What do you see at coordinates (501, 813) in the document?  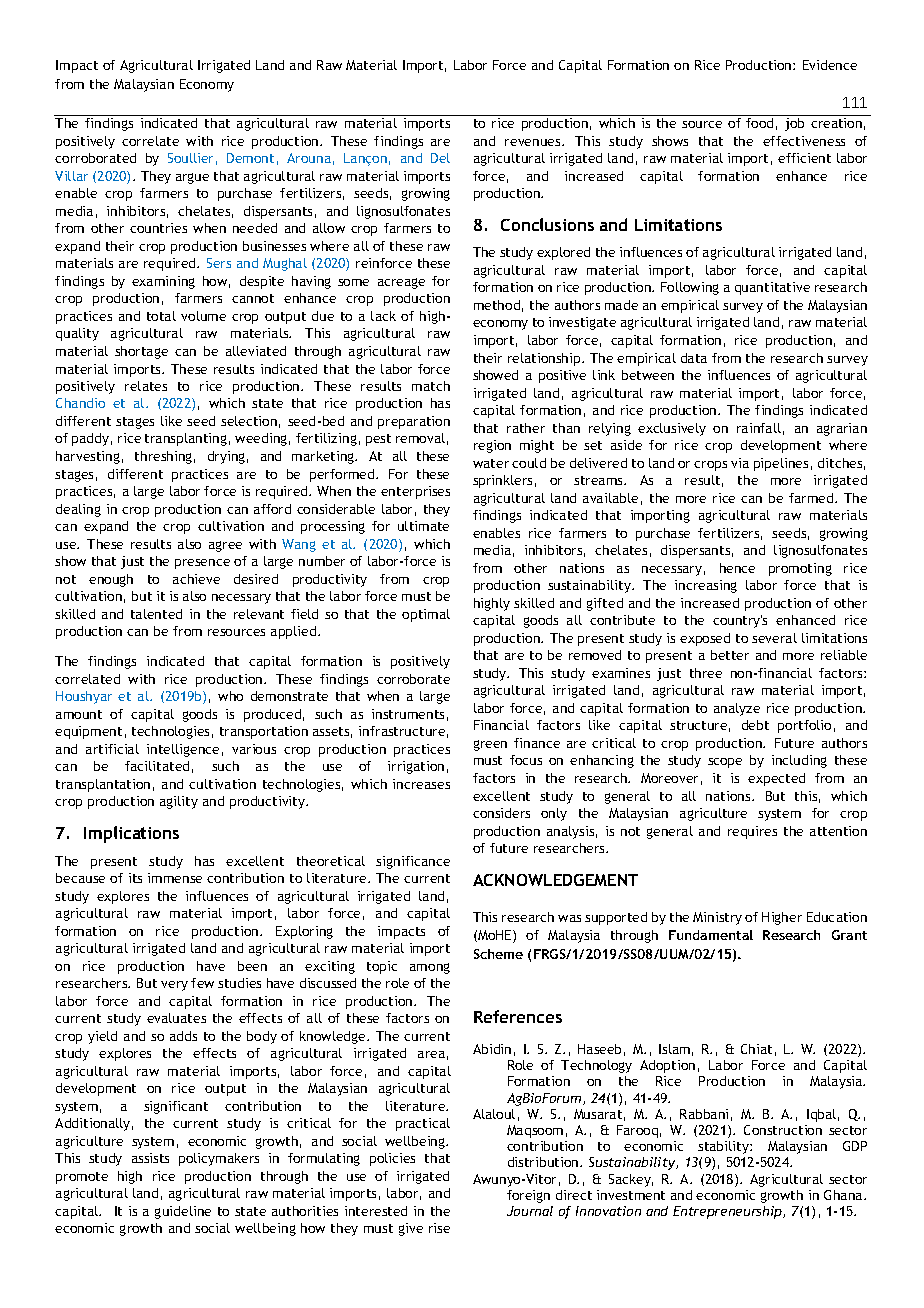 I see `considers` at bounding box center [501, 813].
